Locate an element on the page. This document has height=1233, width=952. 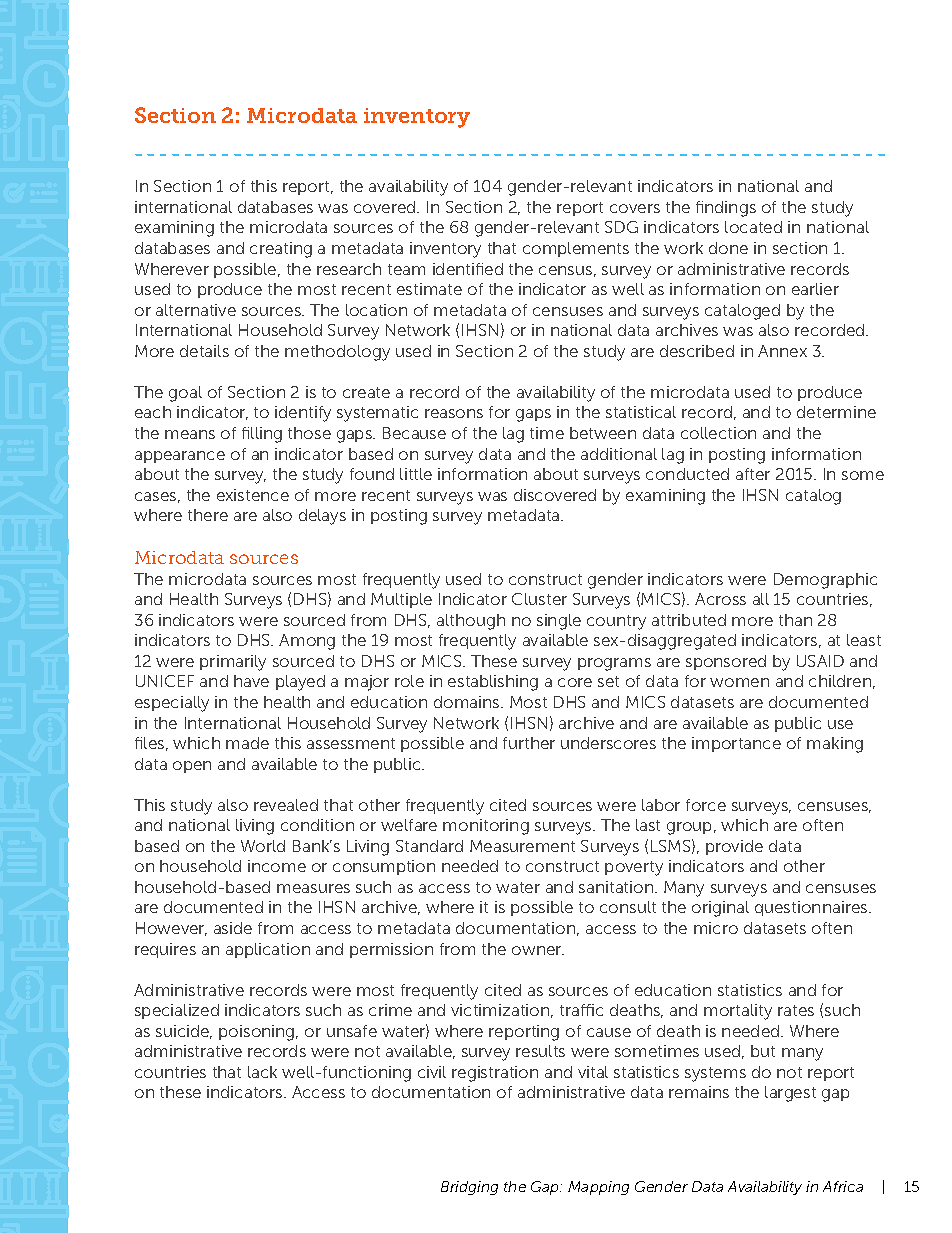
identified is located at coordinates (468, 269).
